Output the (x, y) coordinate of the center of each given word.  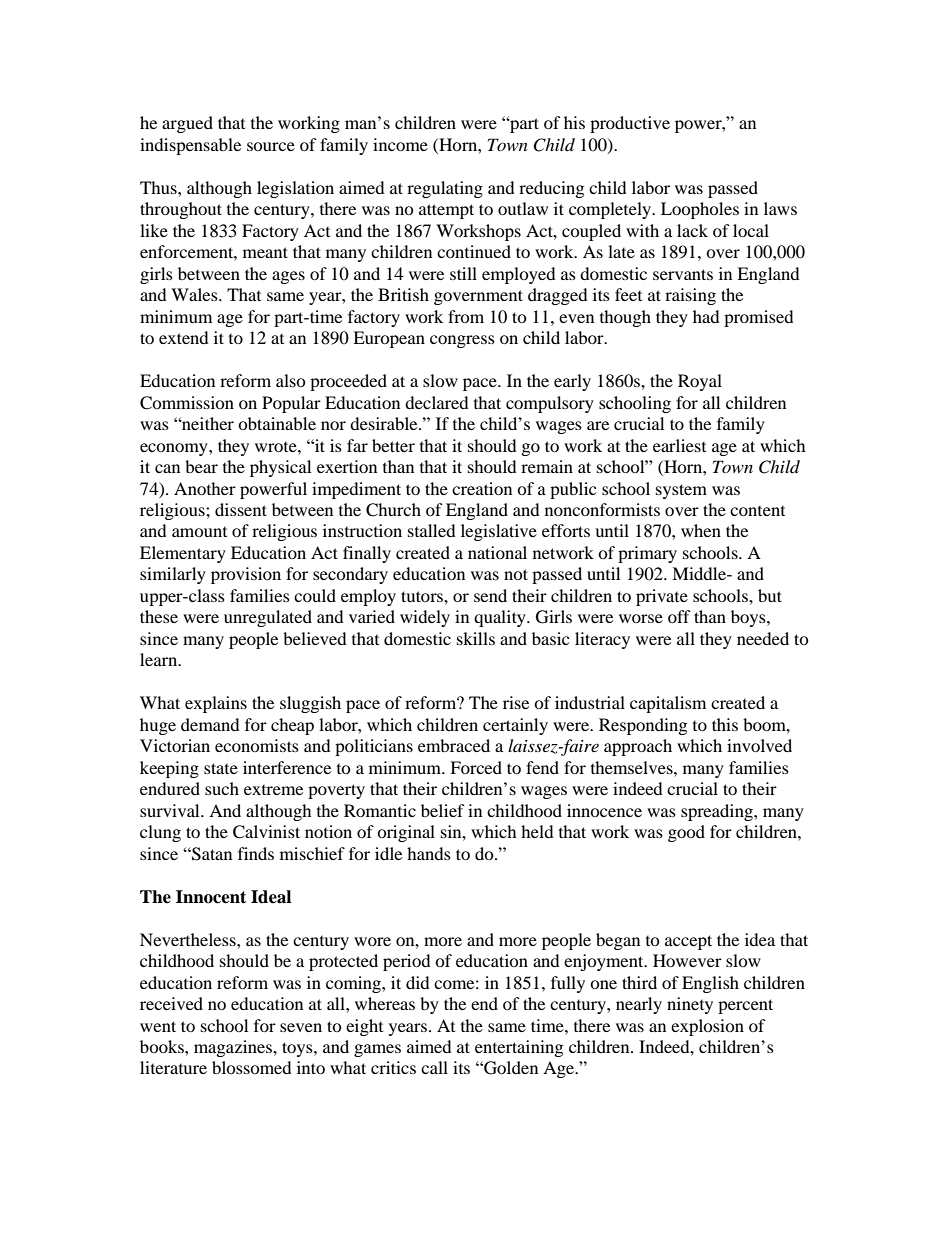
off (679, 616)
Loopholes (700, 210)
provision (246, 575)
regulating (445, 189)
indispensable (190, 146)
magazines (234, 1048)
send (490, 595)
